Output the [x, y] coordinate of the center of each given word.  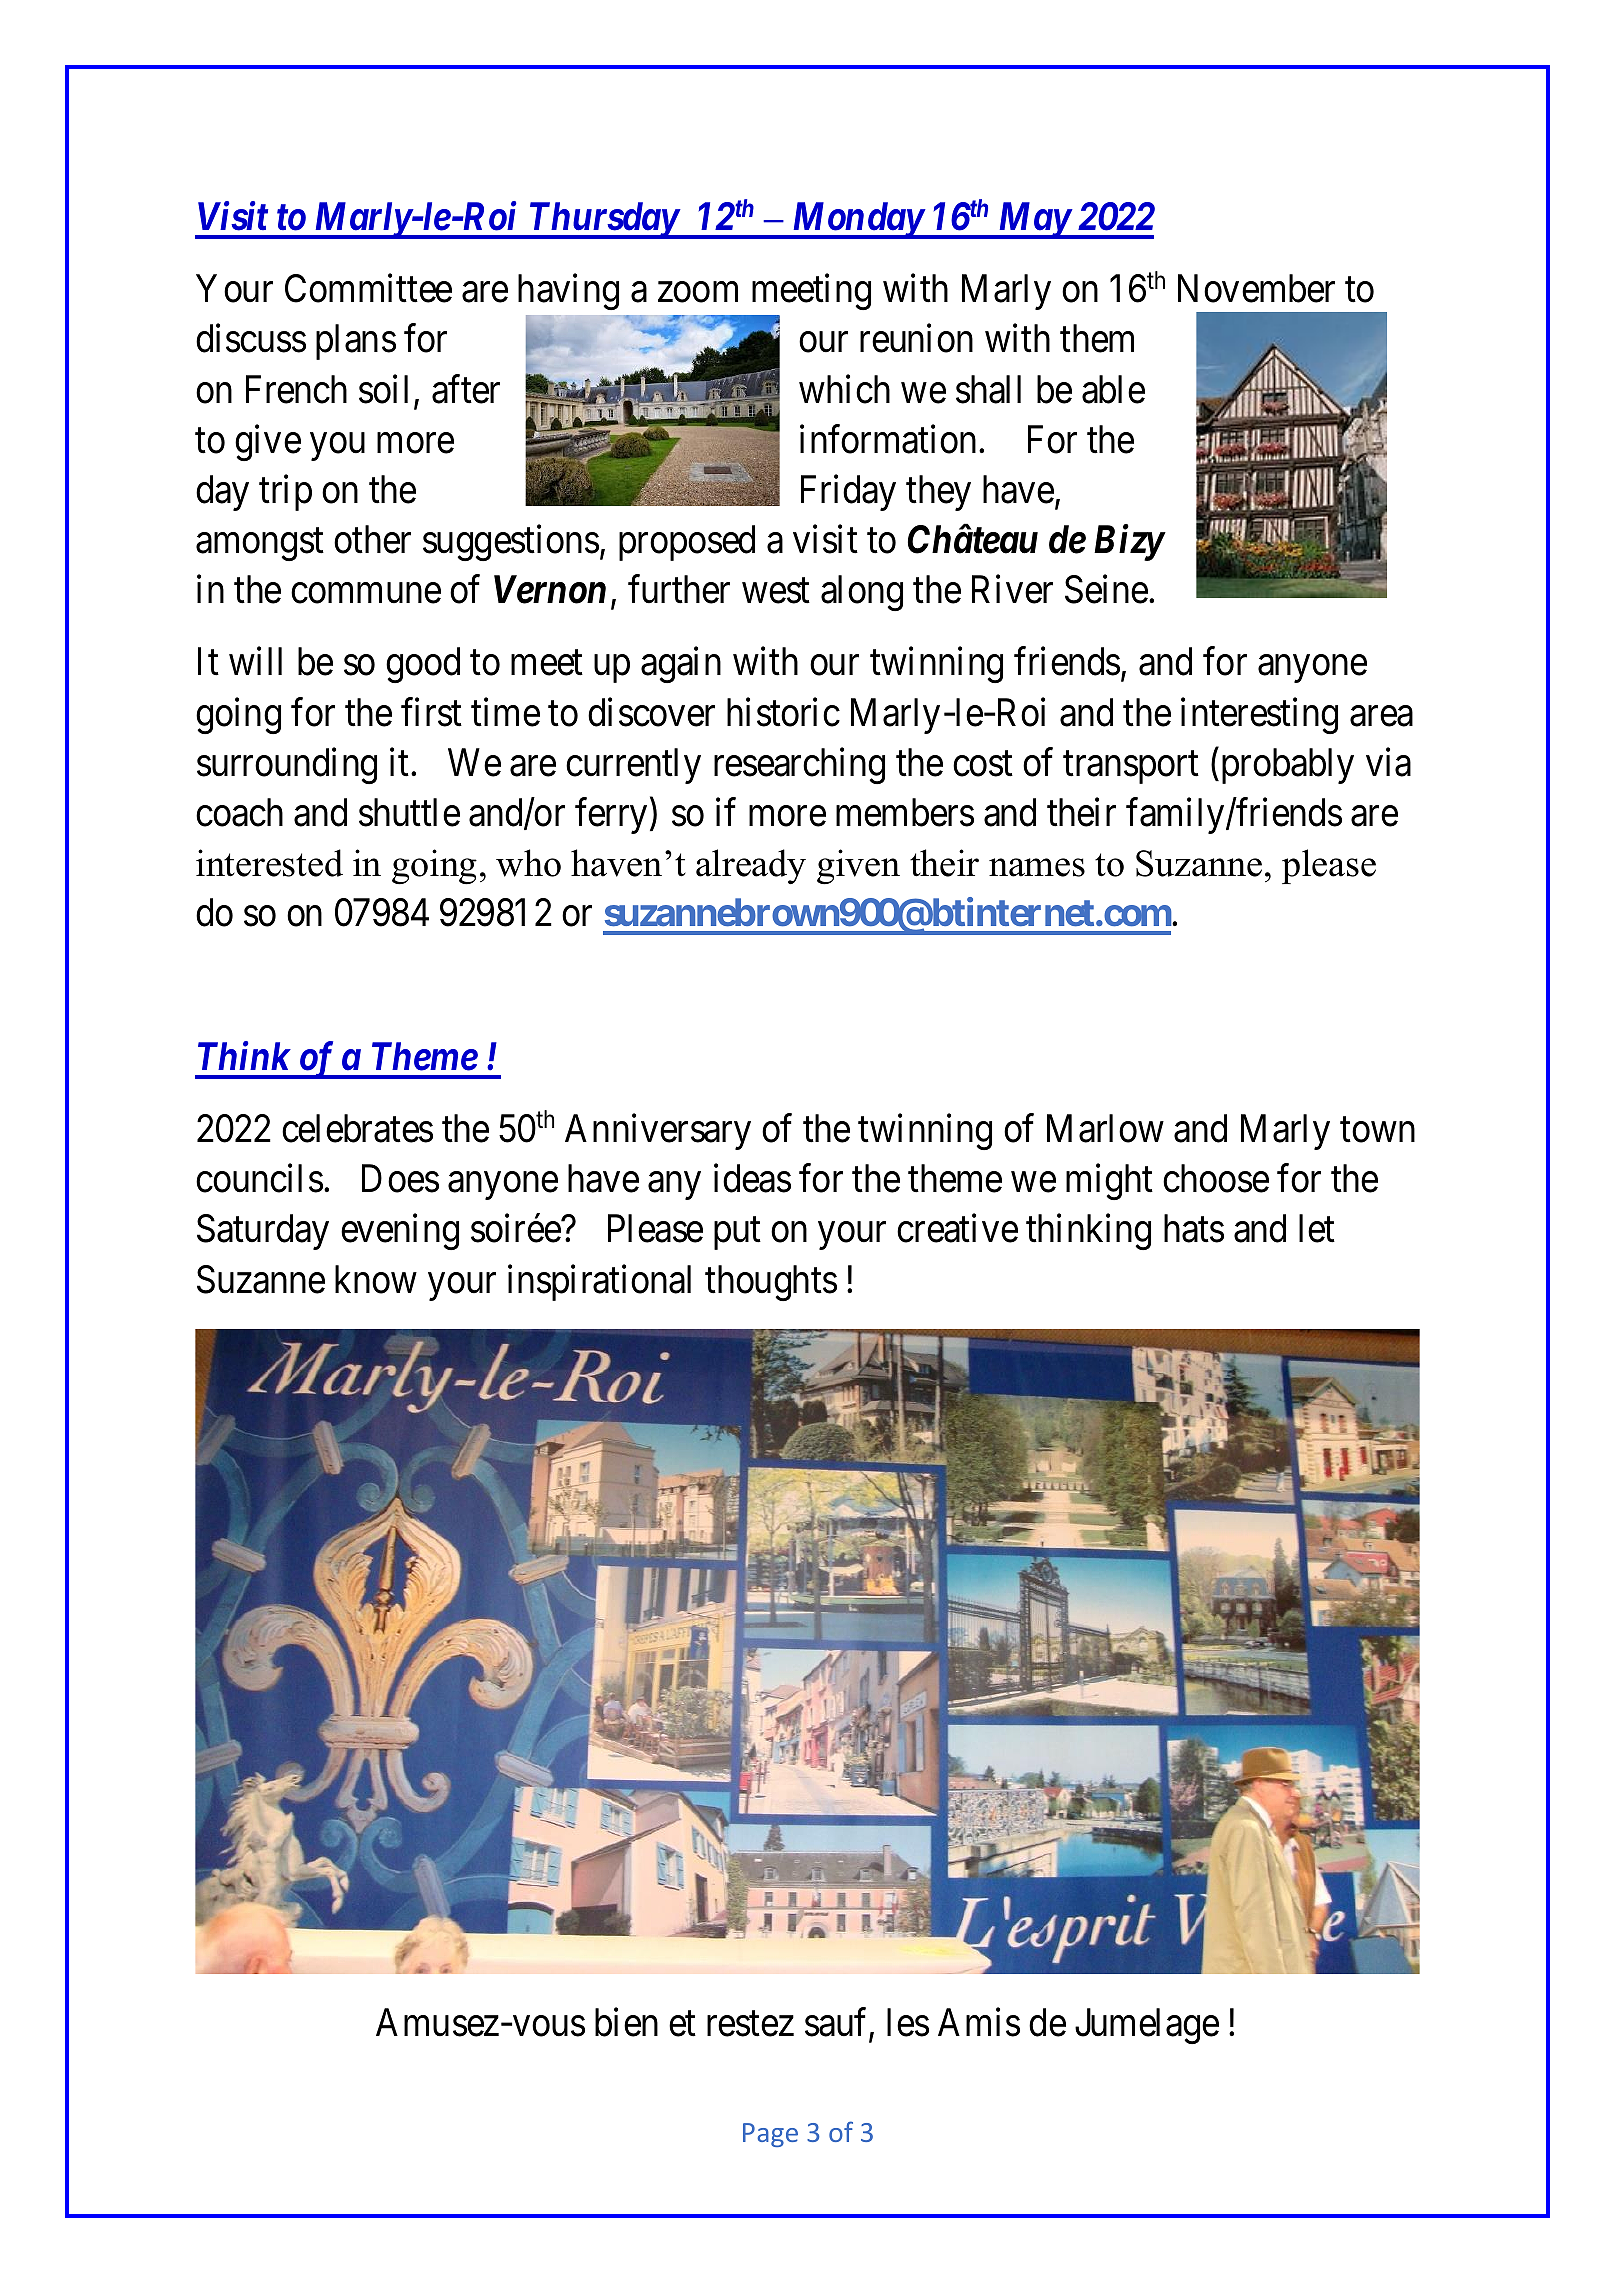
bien [626, 2022]
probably [1288, 766]
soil [383, 389]
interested [269, 863]
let [1317, 1228]
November [1256, 288]
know [376, 1279]
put [737, 1234]
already [751, 866]
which [844, 389]
